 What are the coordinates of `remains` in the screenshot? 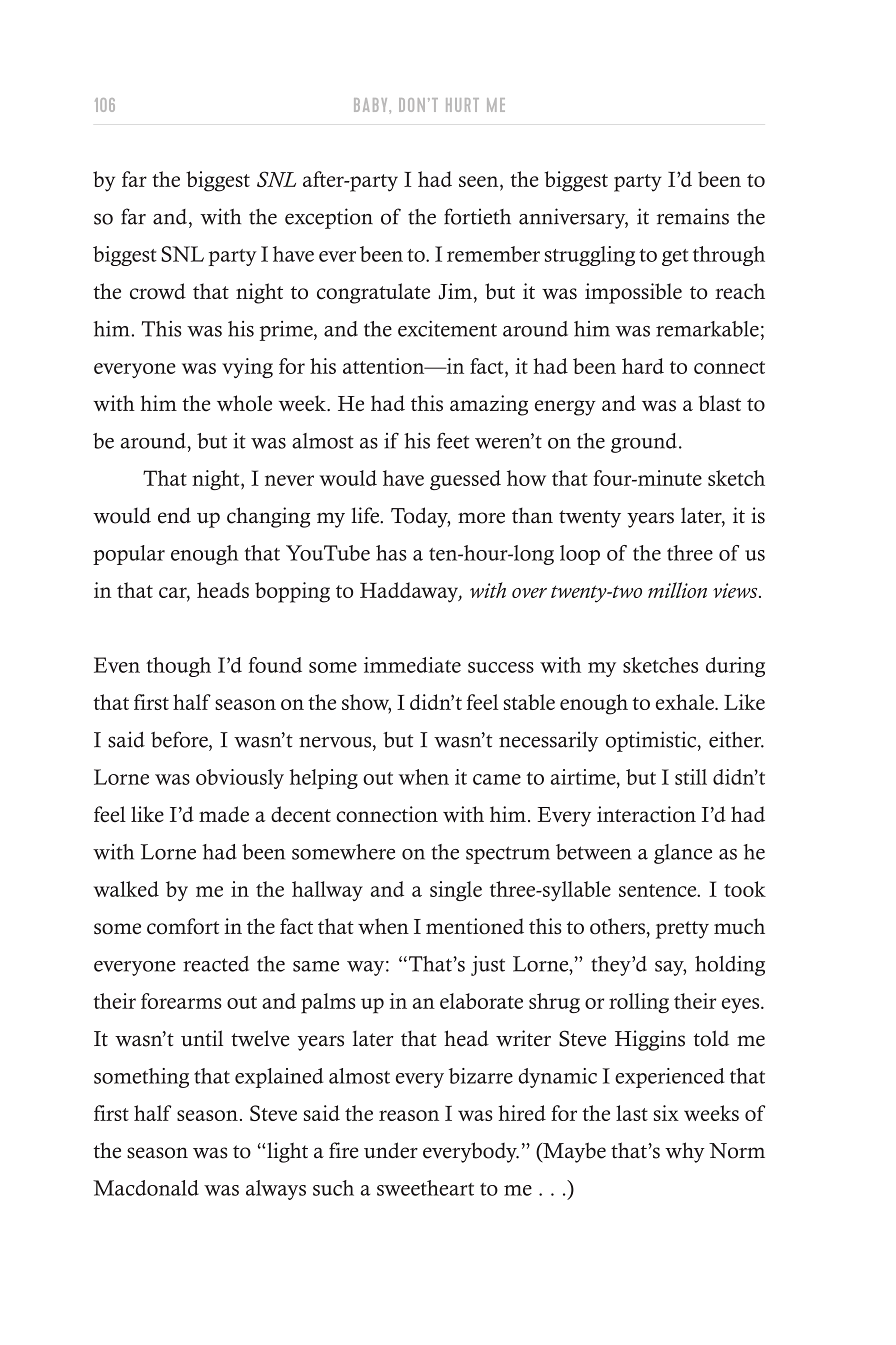 It's located at (693, 216).
